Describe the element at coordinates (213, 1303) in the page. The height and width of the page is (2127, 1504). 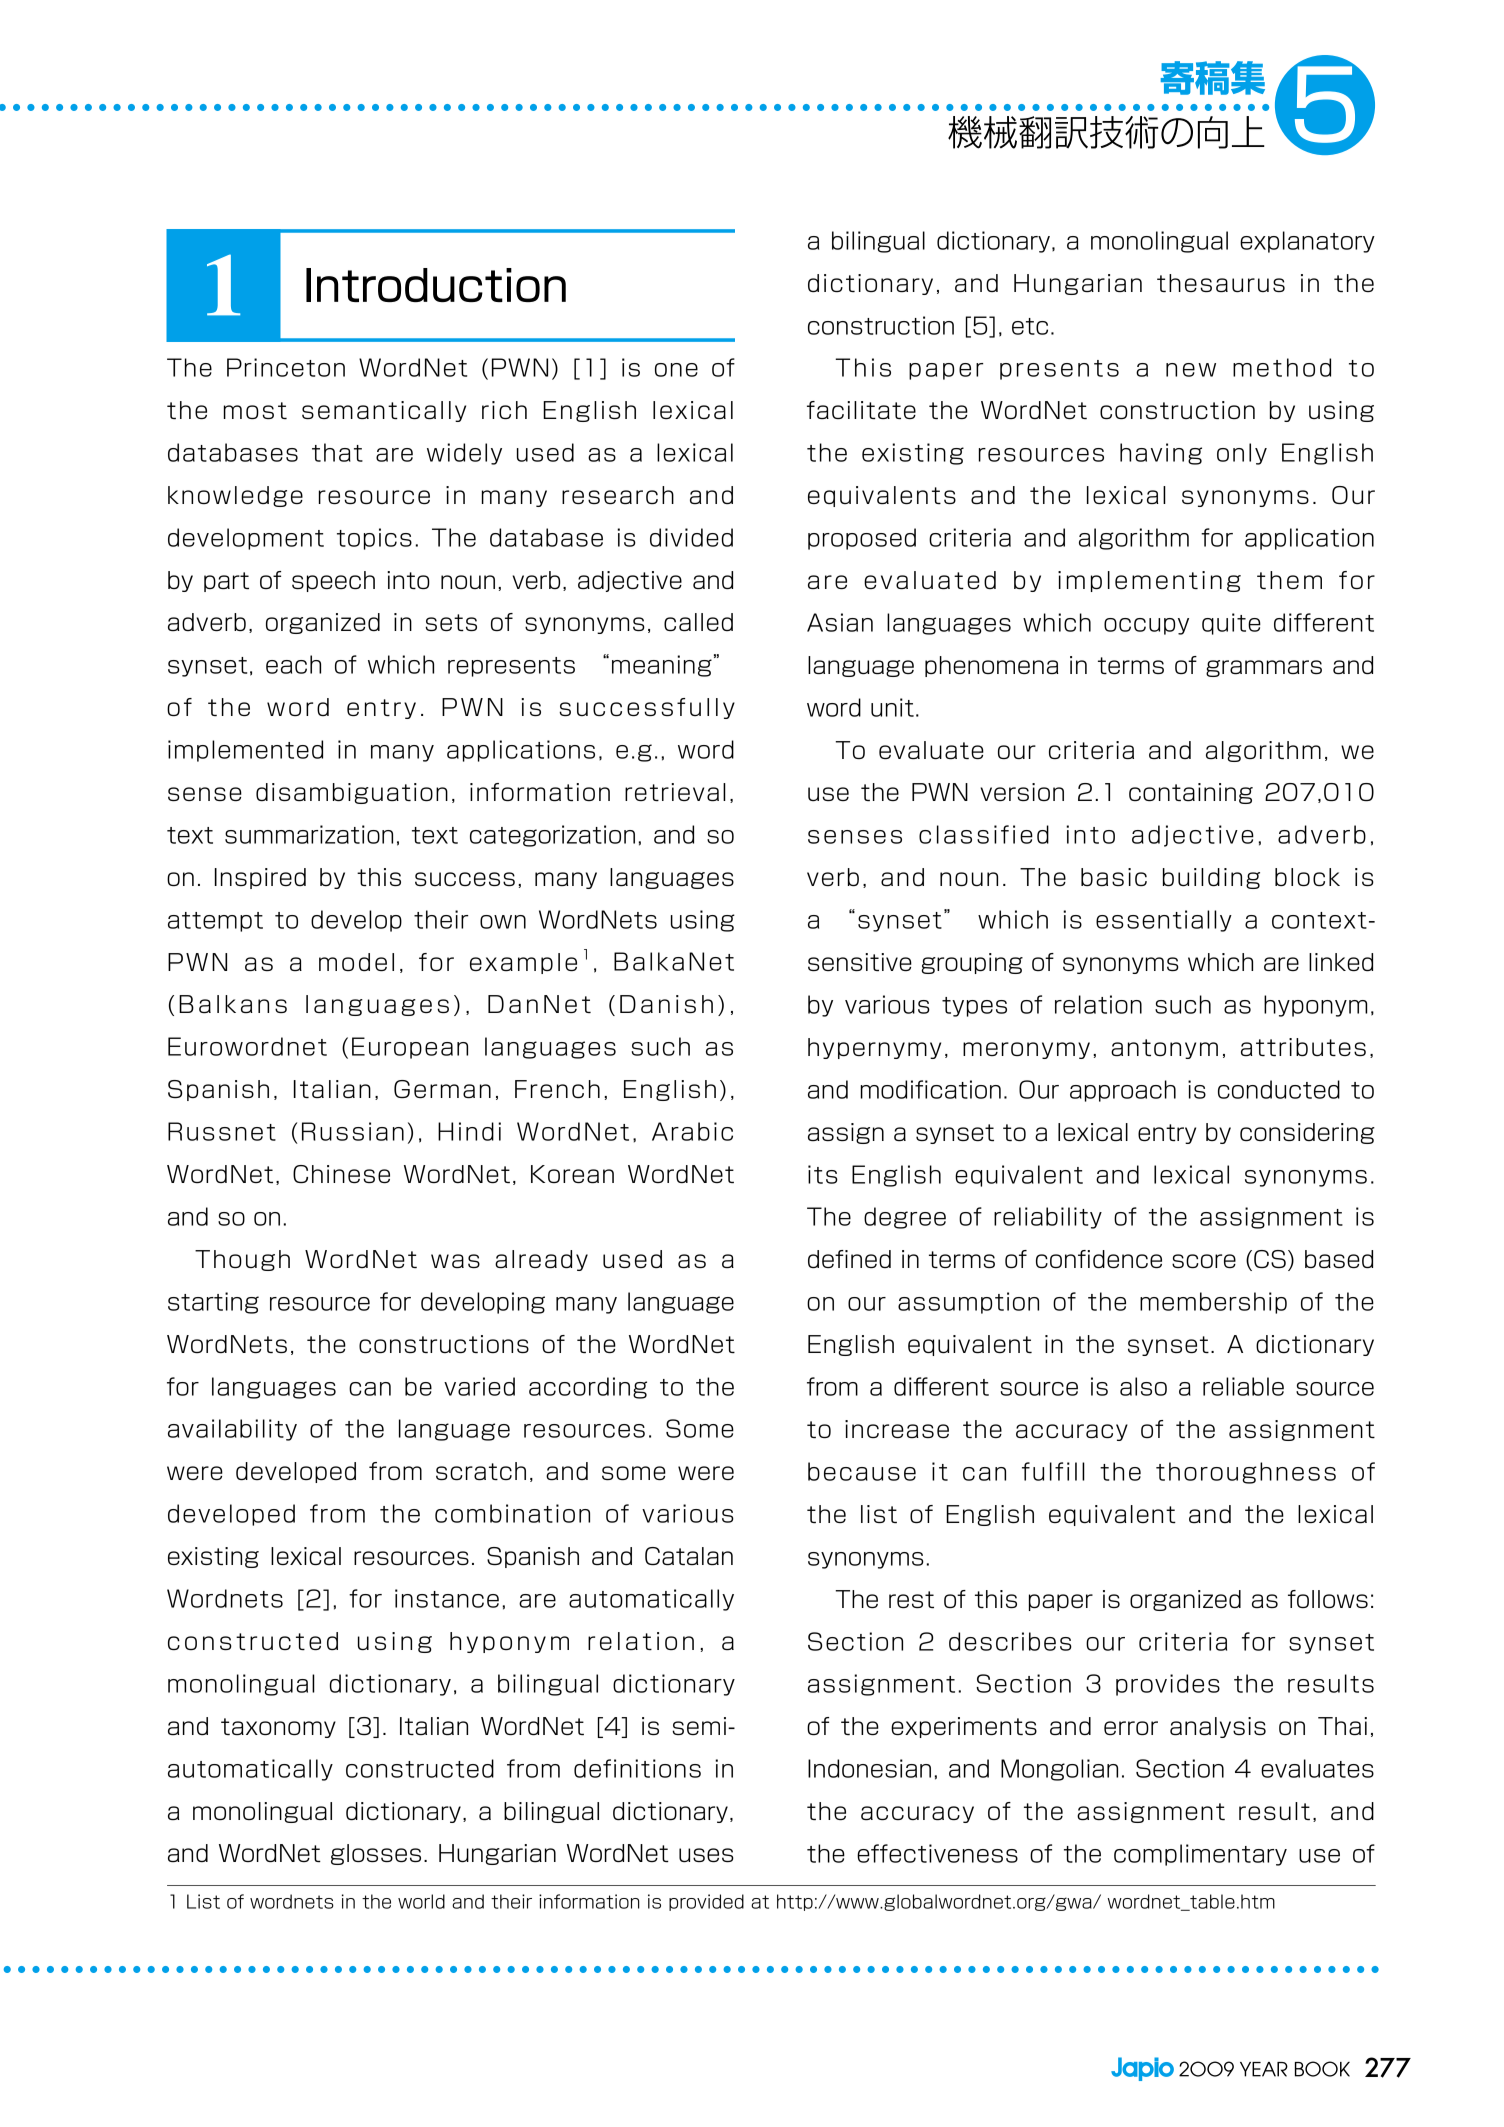
I see `starting` at that location.
